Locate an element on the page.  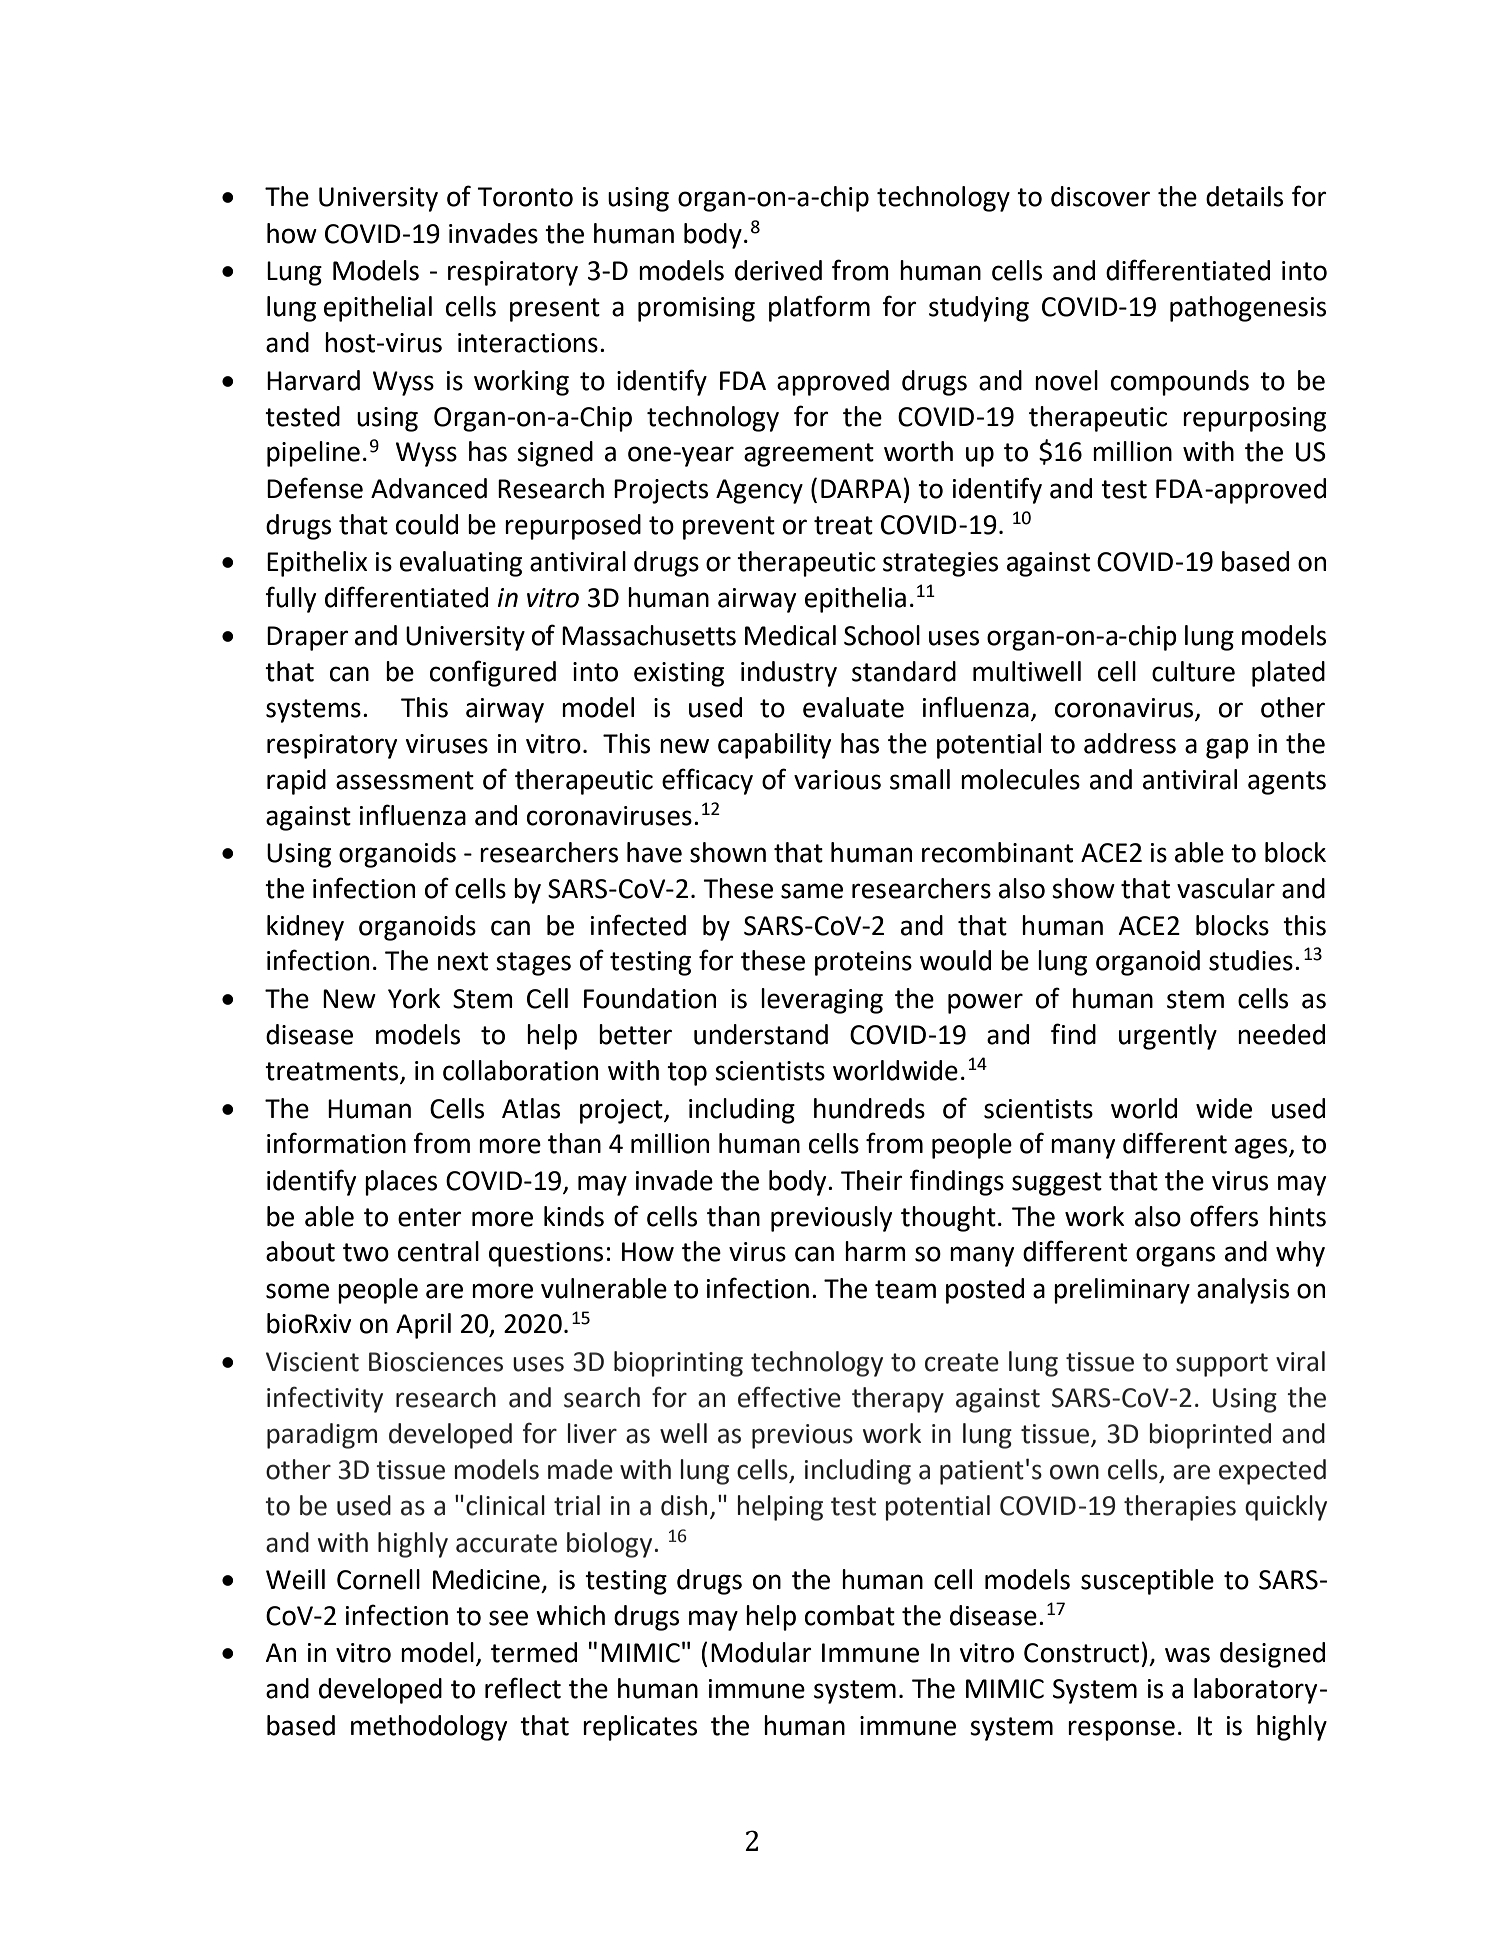
address is located at coordinates (1130, 743).
